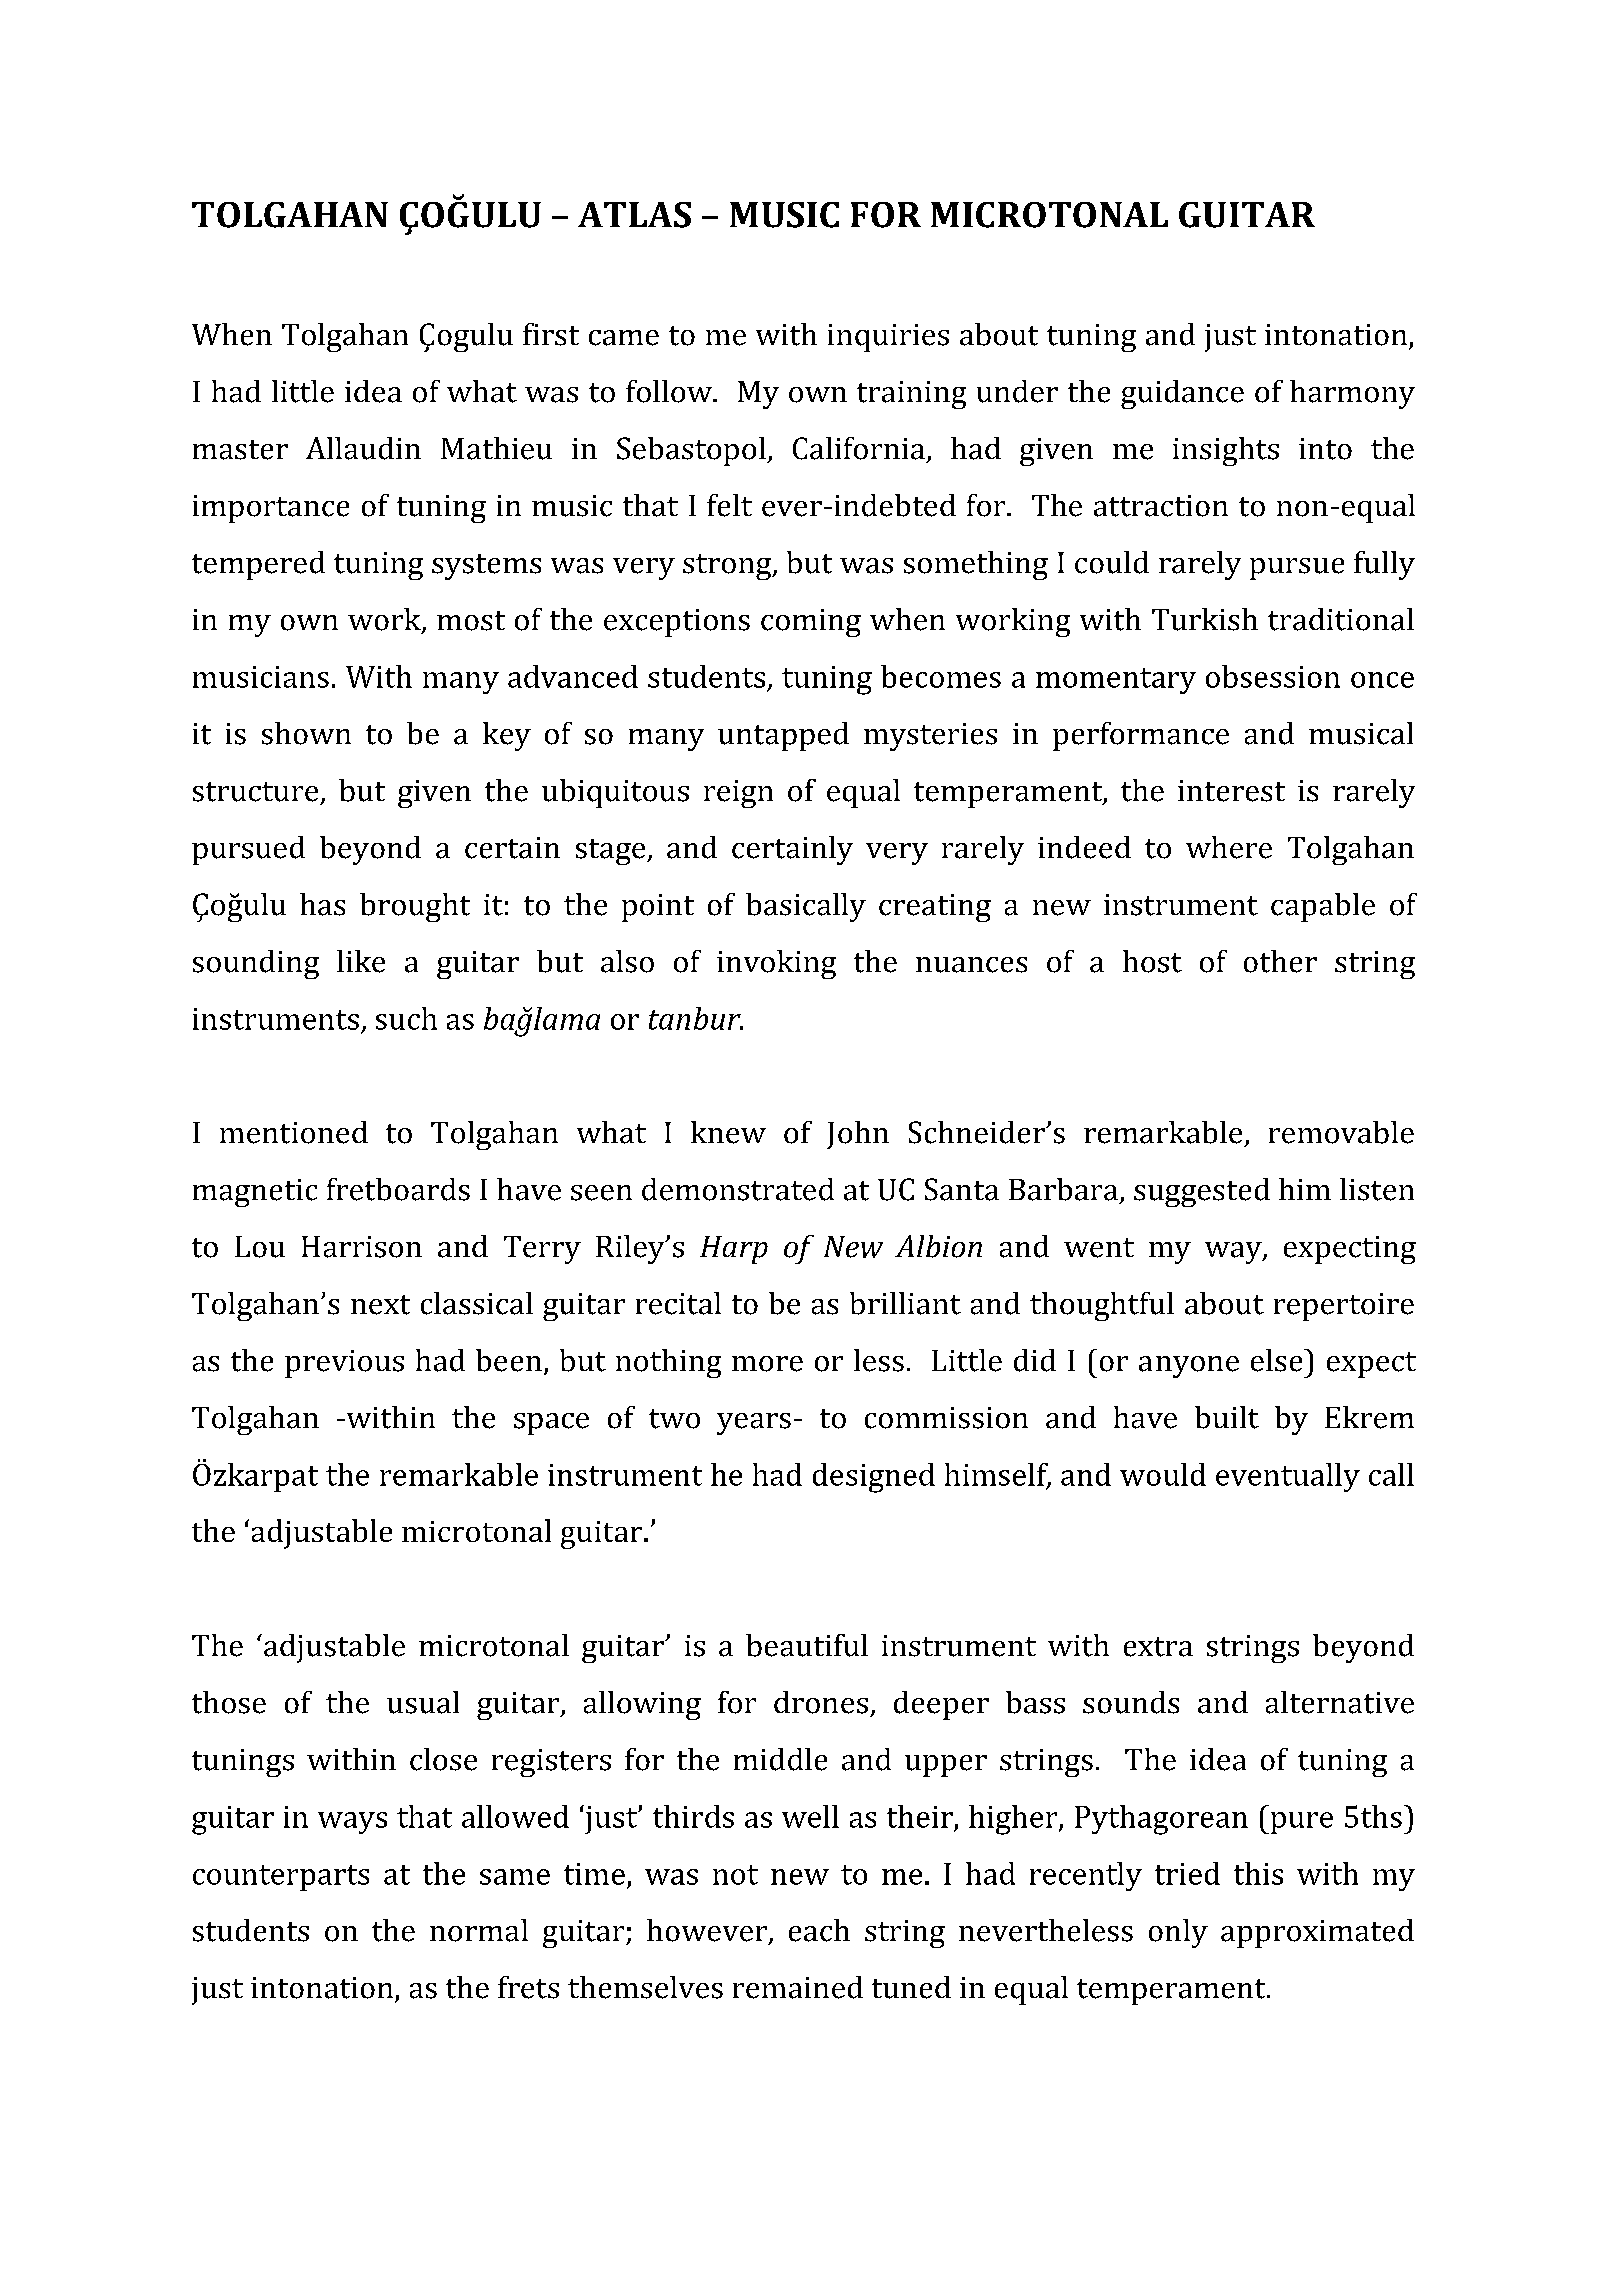 The image size is (1607, 2274). Describe the element at coordinates (344, 1364) in the page. I see `previous` at that location.
